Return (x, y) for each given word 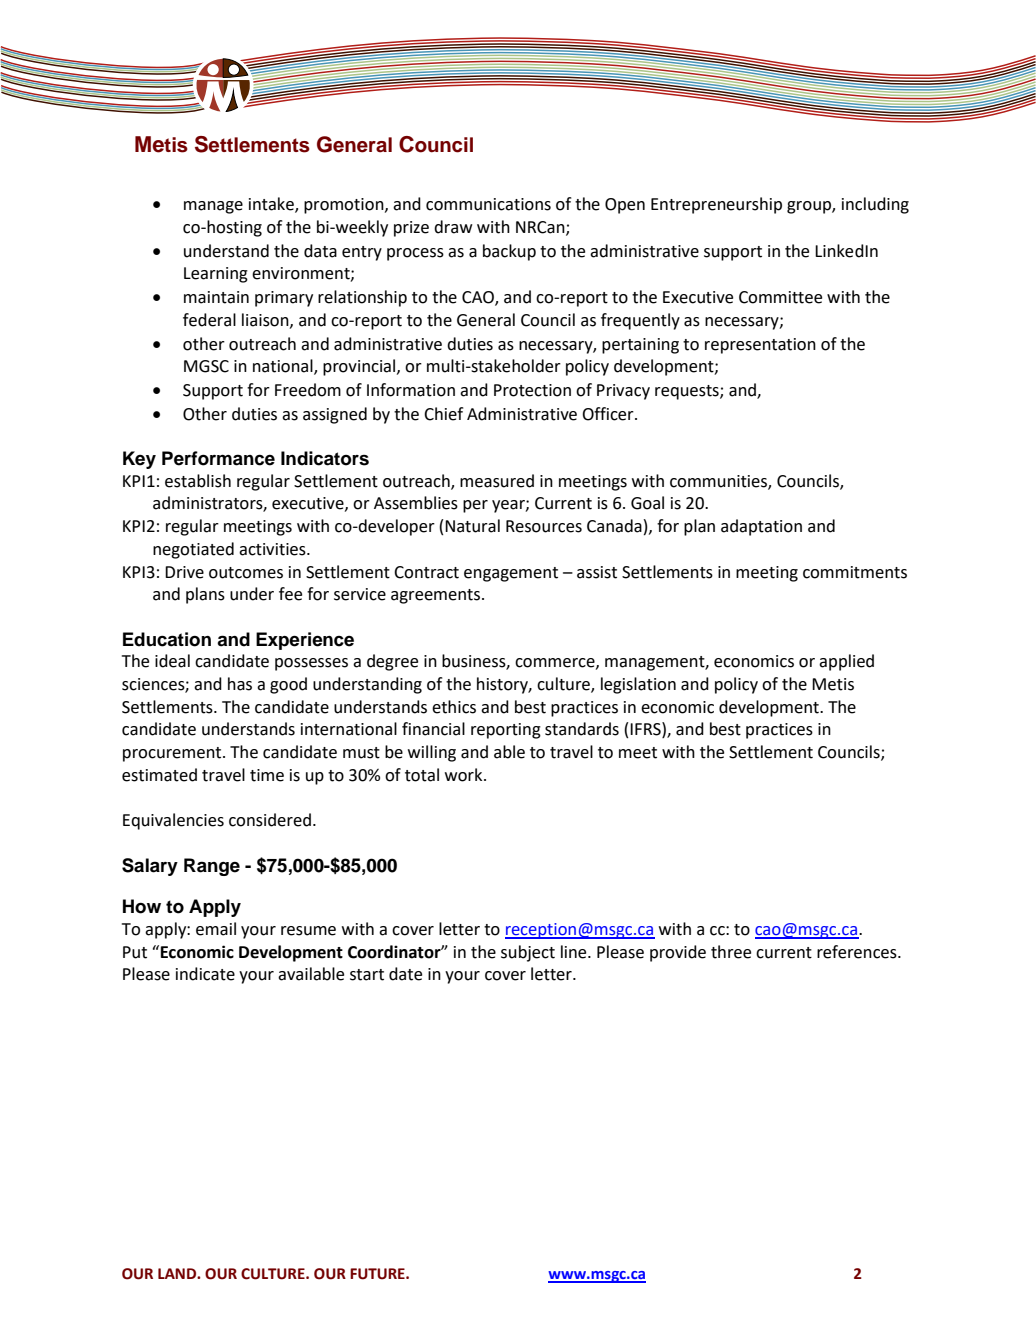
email (216, 929)
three (731, 952)
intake (272, 205)
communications (488, 204)
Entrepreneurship (716, 205)
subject (528, 953)
